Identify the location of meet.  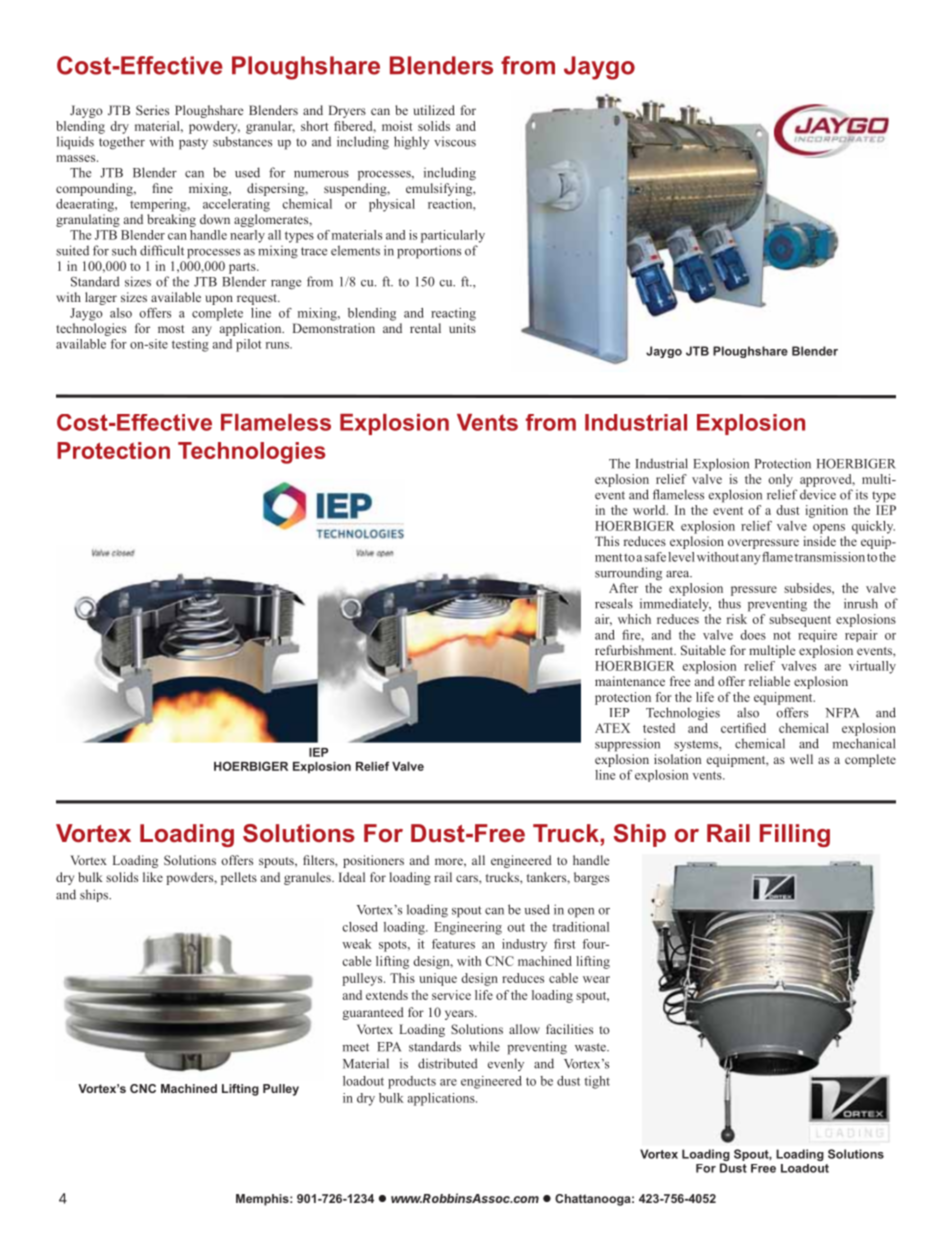
(356, 1047).
